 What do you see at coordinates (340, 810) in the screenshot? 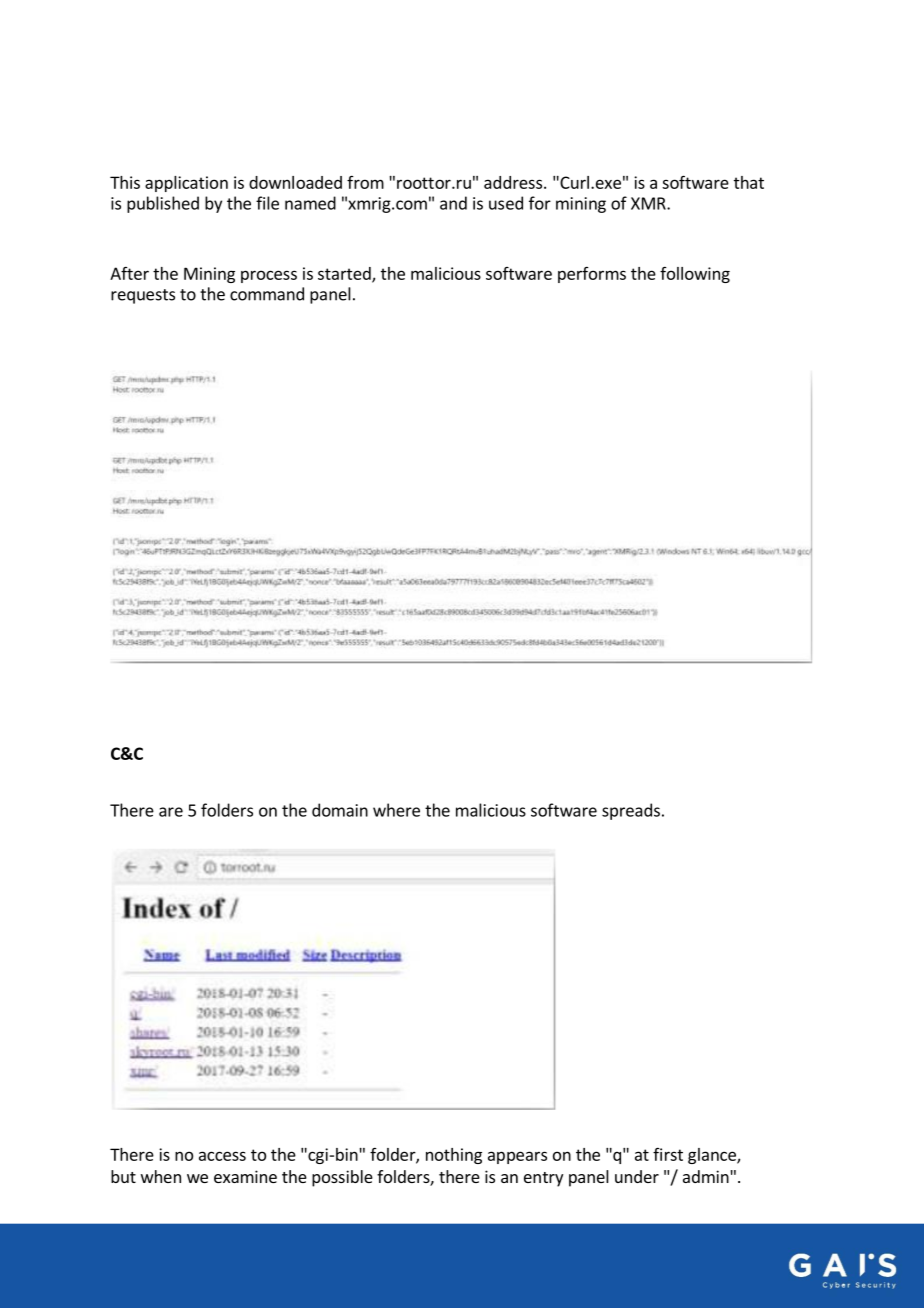
I see `domain` at bounding box center [340, 810].
